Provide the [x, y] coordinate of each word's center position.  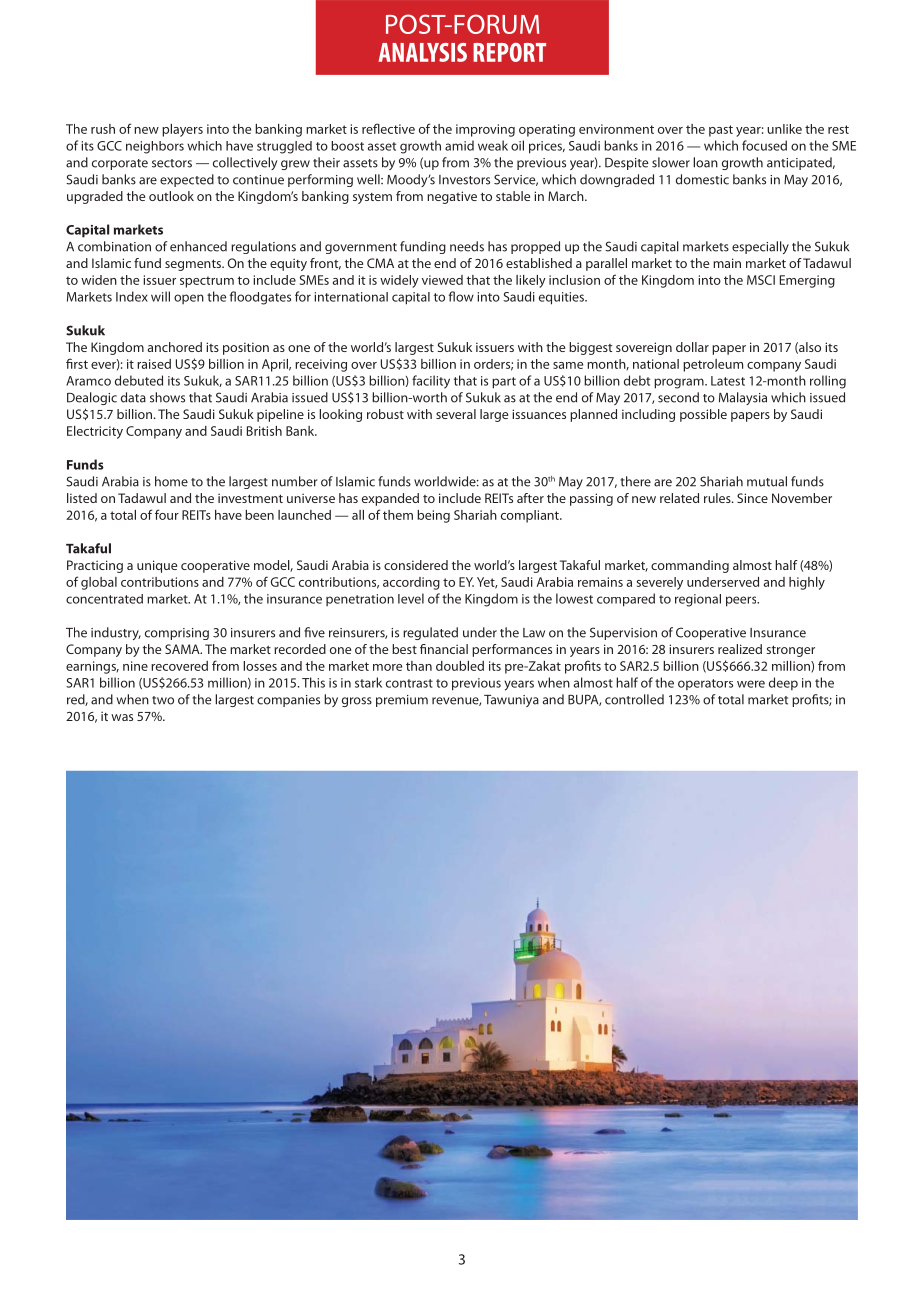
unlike [784, 129]
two [163, 700]
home [171, 481]
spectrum [207, 282]
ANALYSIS [422, 52]
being [433, 516]
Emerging [807, 281]
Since [752, 498]
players [182, 130]
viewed [442, 280]
